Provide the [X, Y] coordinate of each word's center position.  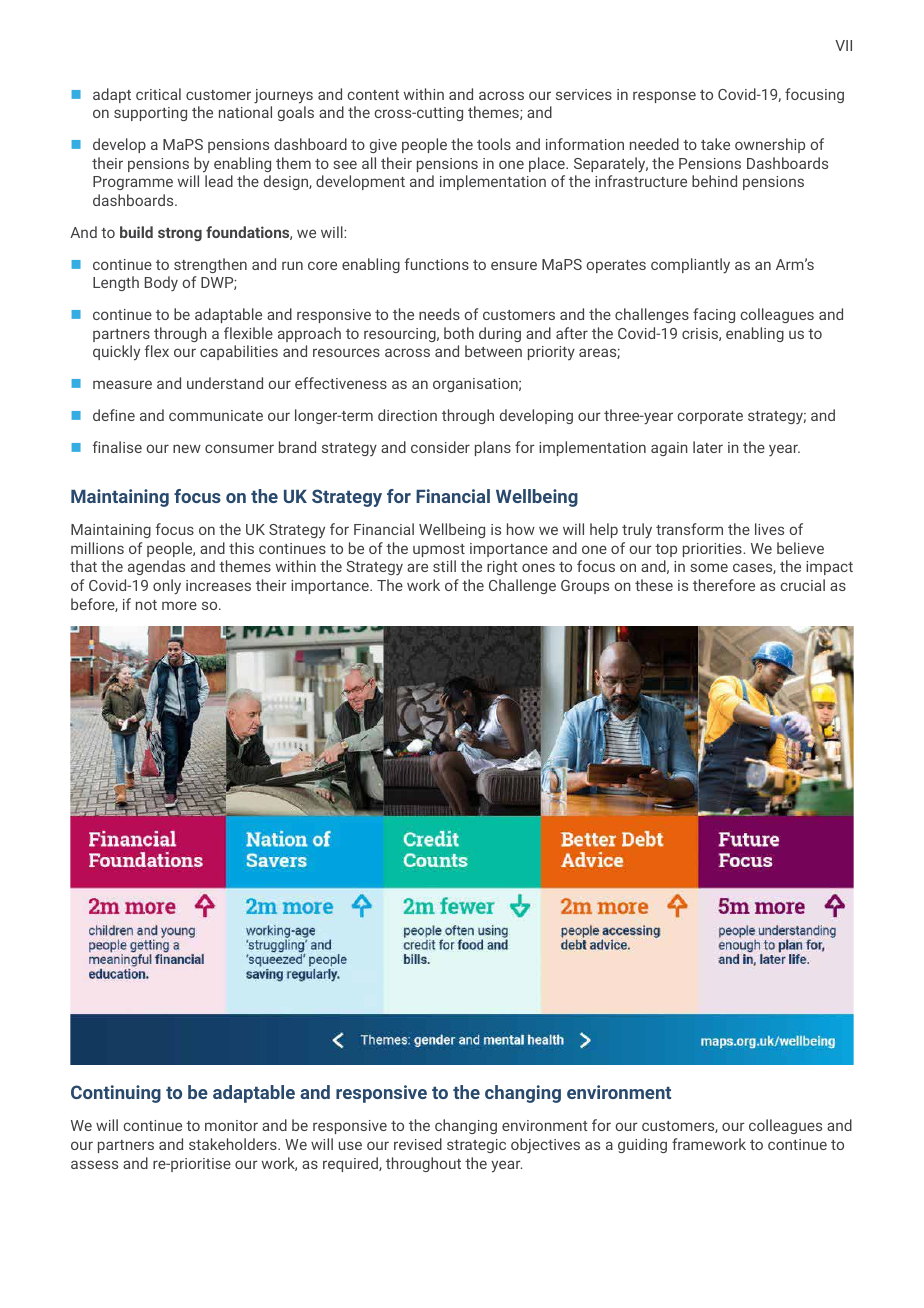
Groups [585, 587]
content [373, 95]
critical [158, 94]
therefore [724, 585]
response [664, 97]
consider [440, 447]
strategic [476, 1146]
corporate [710, 417]
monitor [231, 1125]
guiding [642, 1145]
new [187, 448]
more [179, 605]
